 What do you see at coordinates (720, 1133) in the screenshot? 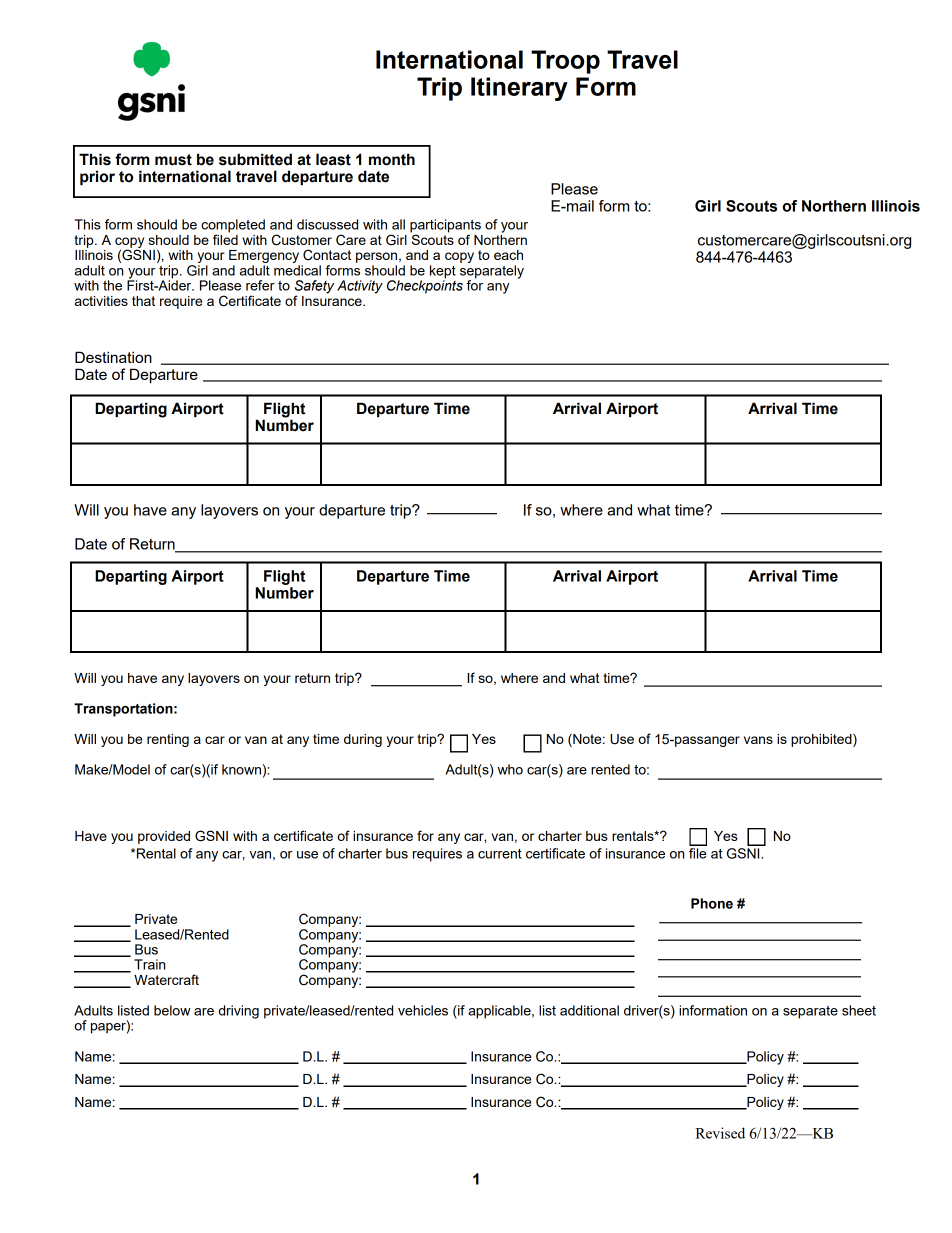
I see `Revised` at bounding box center [720, 1133].
